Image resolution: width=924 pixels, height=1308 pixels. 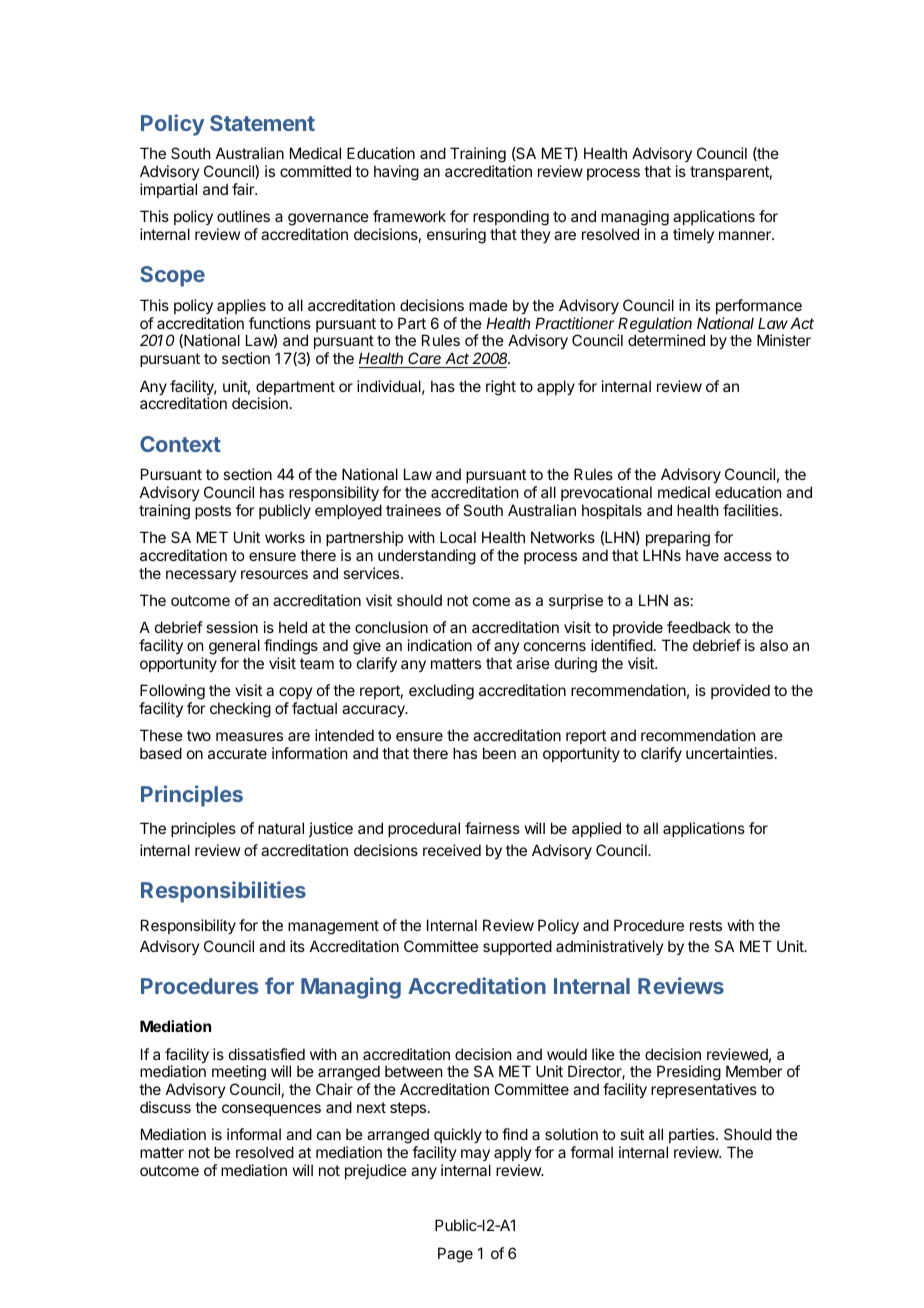 What do you see at coordinates (262, 123) in the document?
I see `Statement` at bounding box center [262, 123].
